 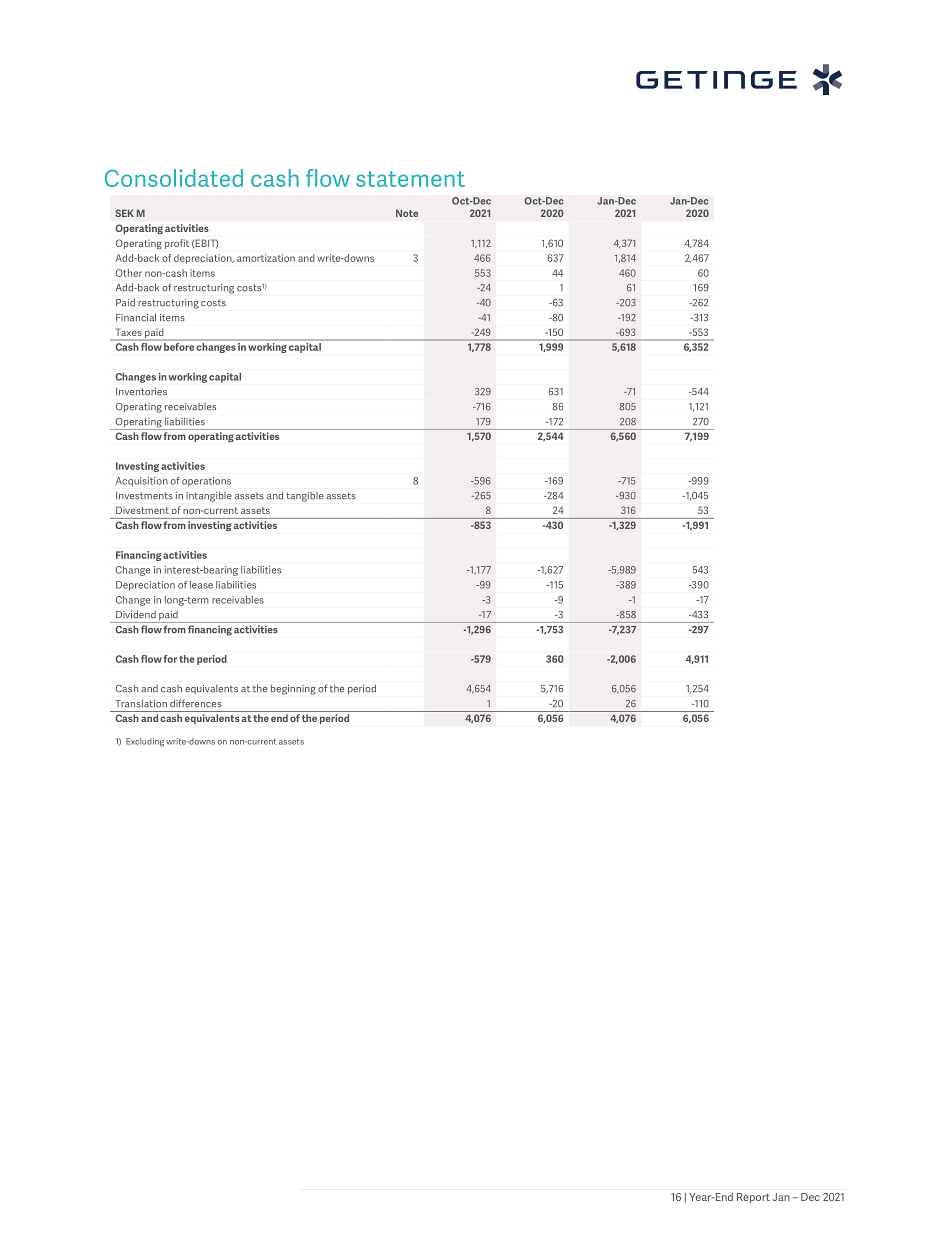 I want to click on Excluding, so click(x=145, y=742).
